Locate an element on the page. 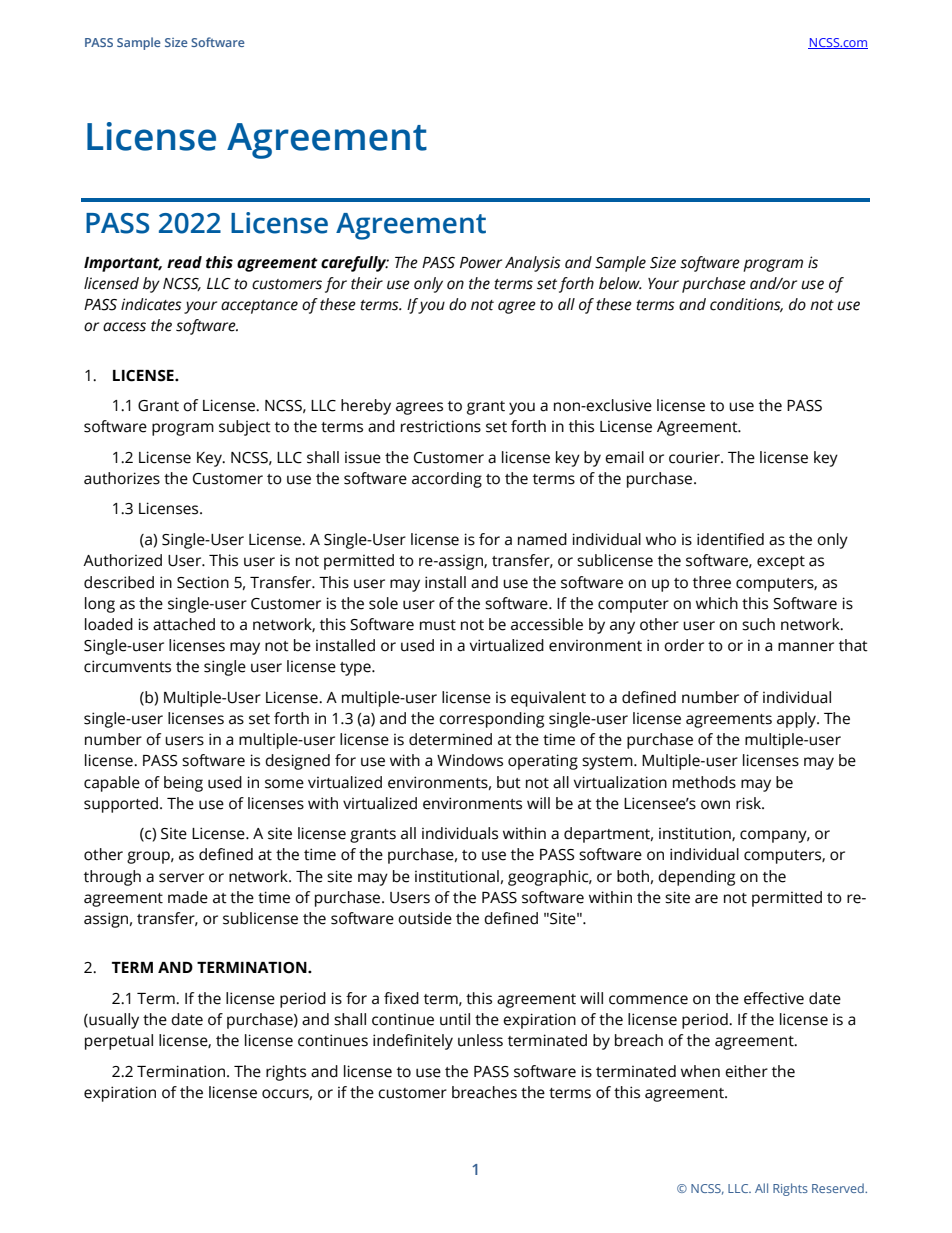 The image size is (952, 1233). Power is located at coordinates (481, 263).
